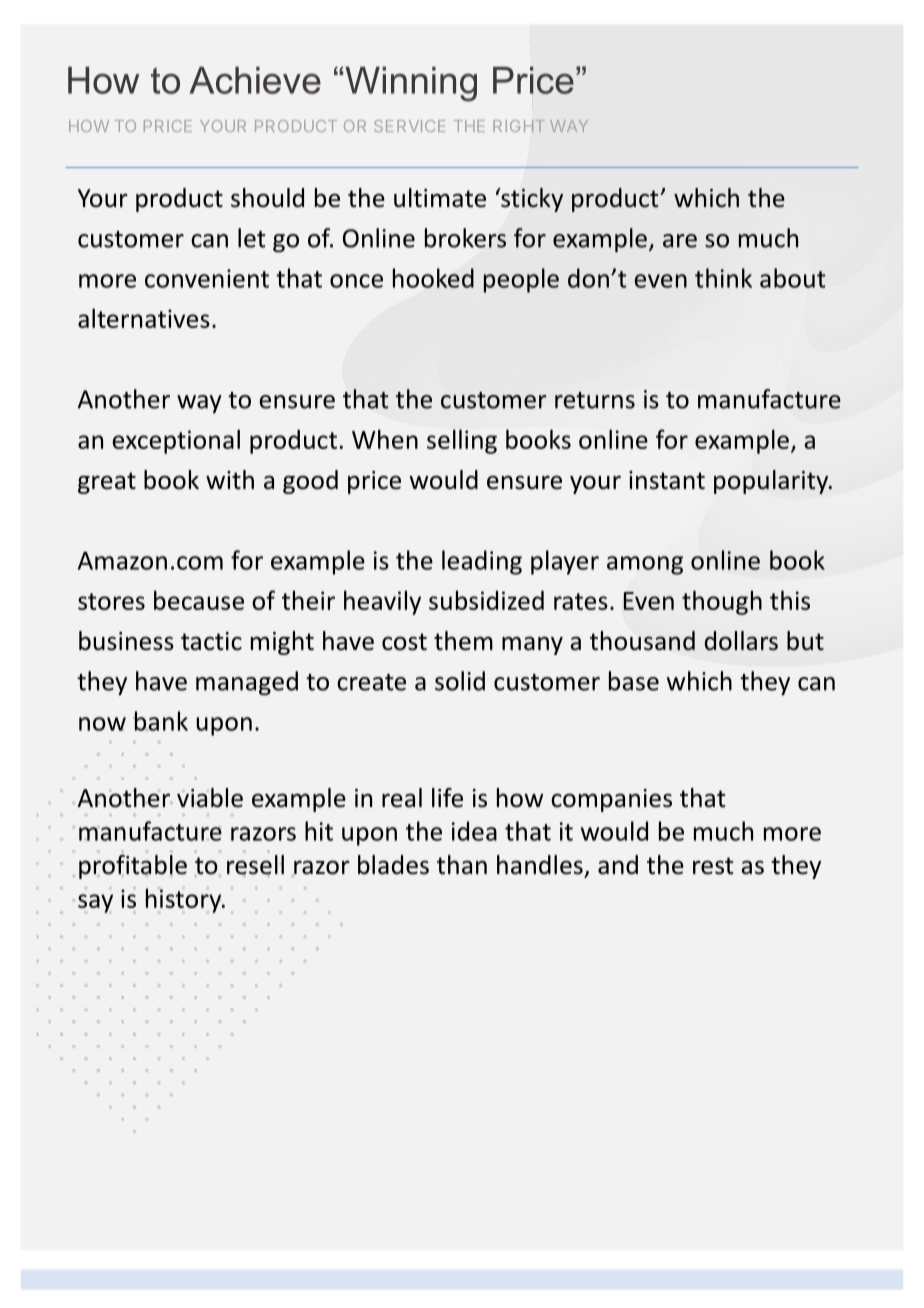 Image resolution: width=924 pixels, height=1308 pixels. I want to click on selling, so click(462, 441).
